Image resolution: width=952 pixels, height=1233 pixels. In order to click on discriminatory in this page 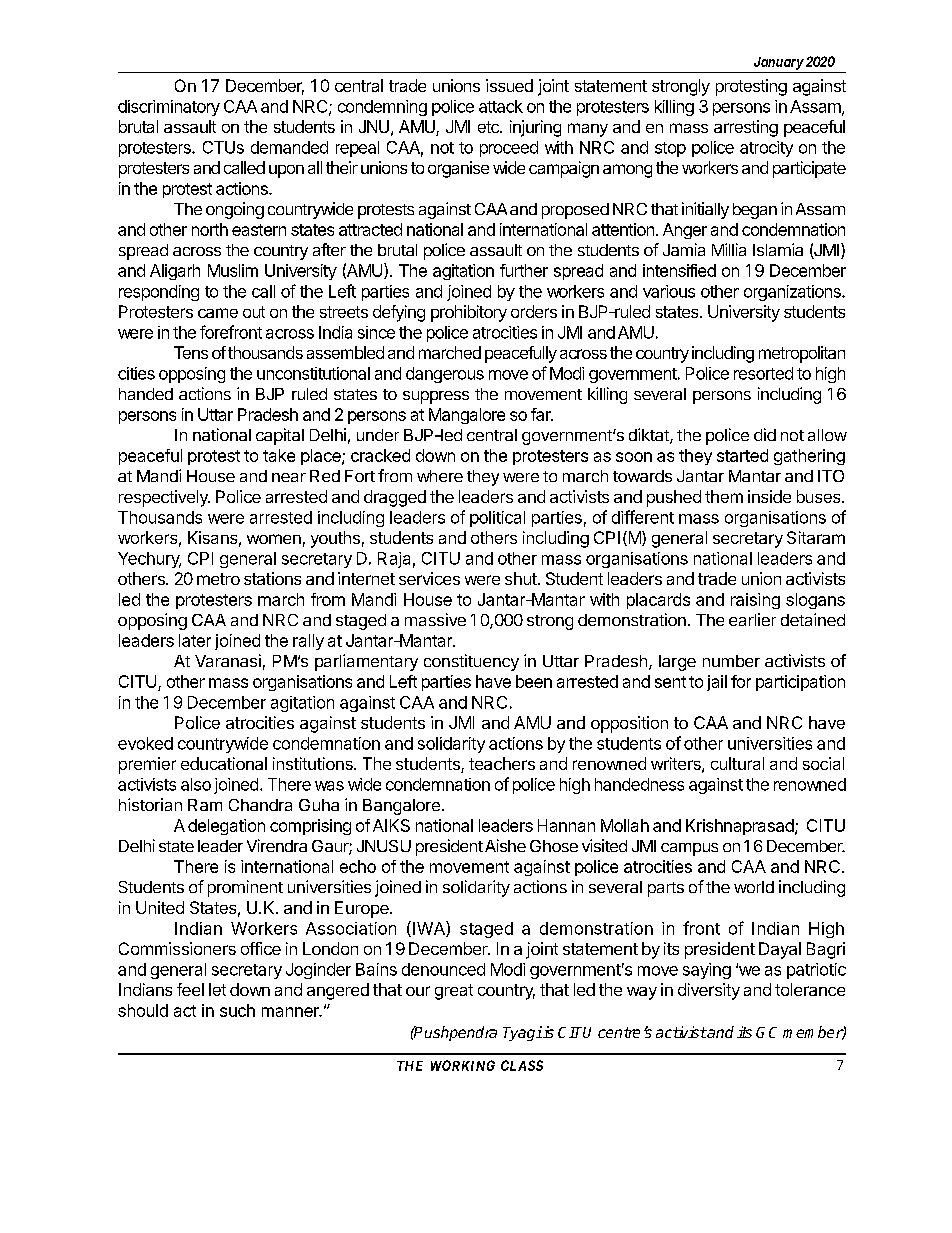, I will do `click(169, 108)`.
